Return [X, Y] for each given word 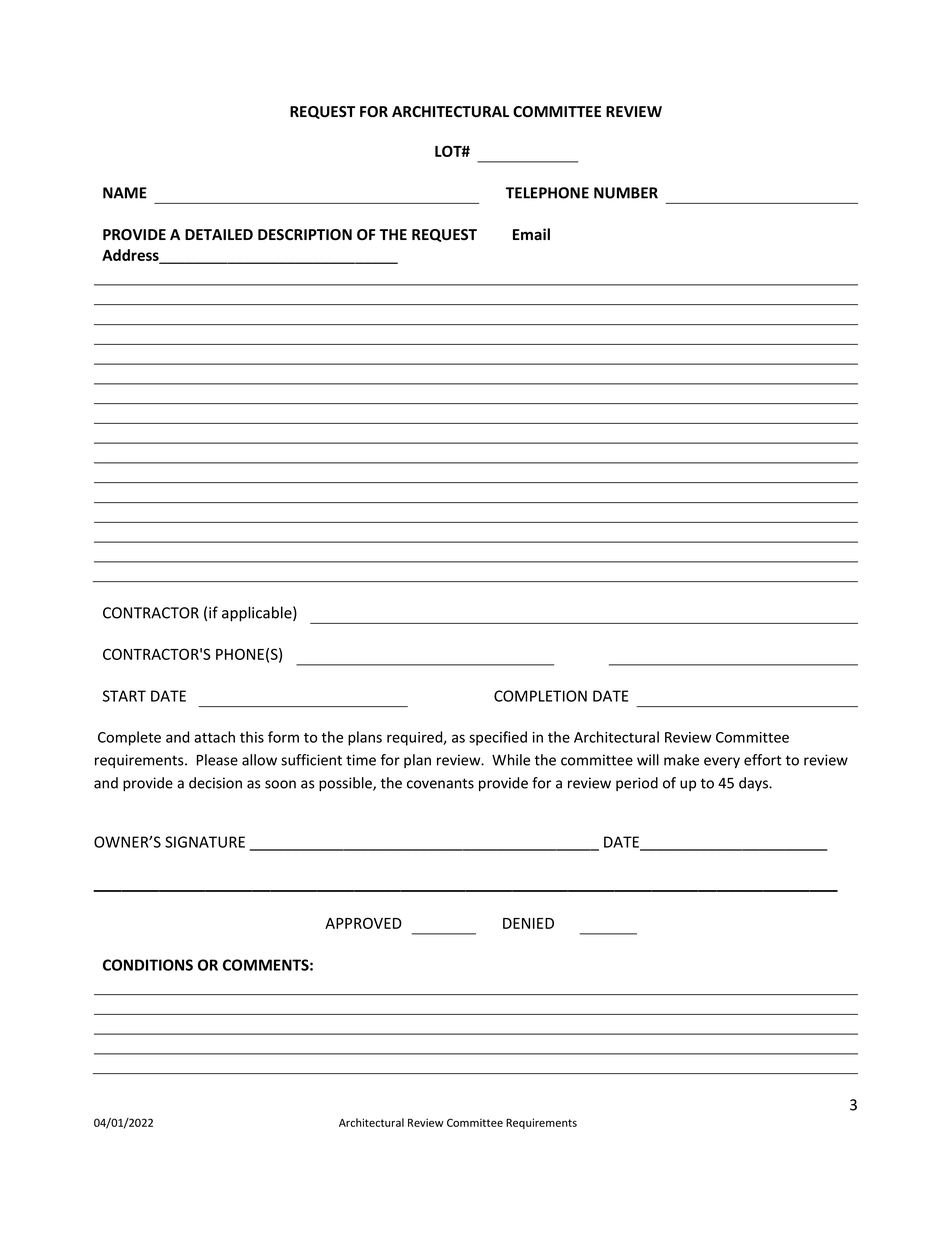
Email [531, 234]
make [681, 760]
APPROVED [363, 923]
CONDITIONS [148, 965]
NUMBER [626, 193]
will [648, 760]
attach [214, 737]
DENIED [528, 923]
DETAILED [219, 234]
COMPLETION [540, 696]
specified [498, 738]
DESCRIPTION [305, 235]
